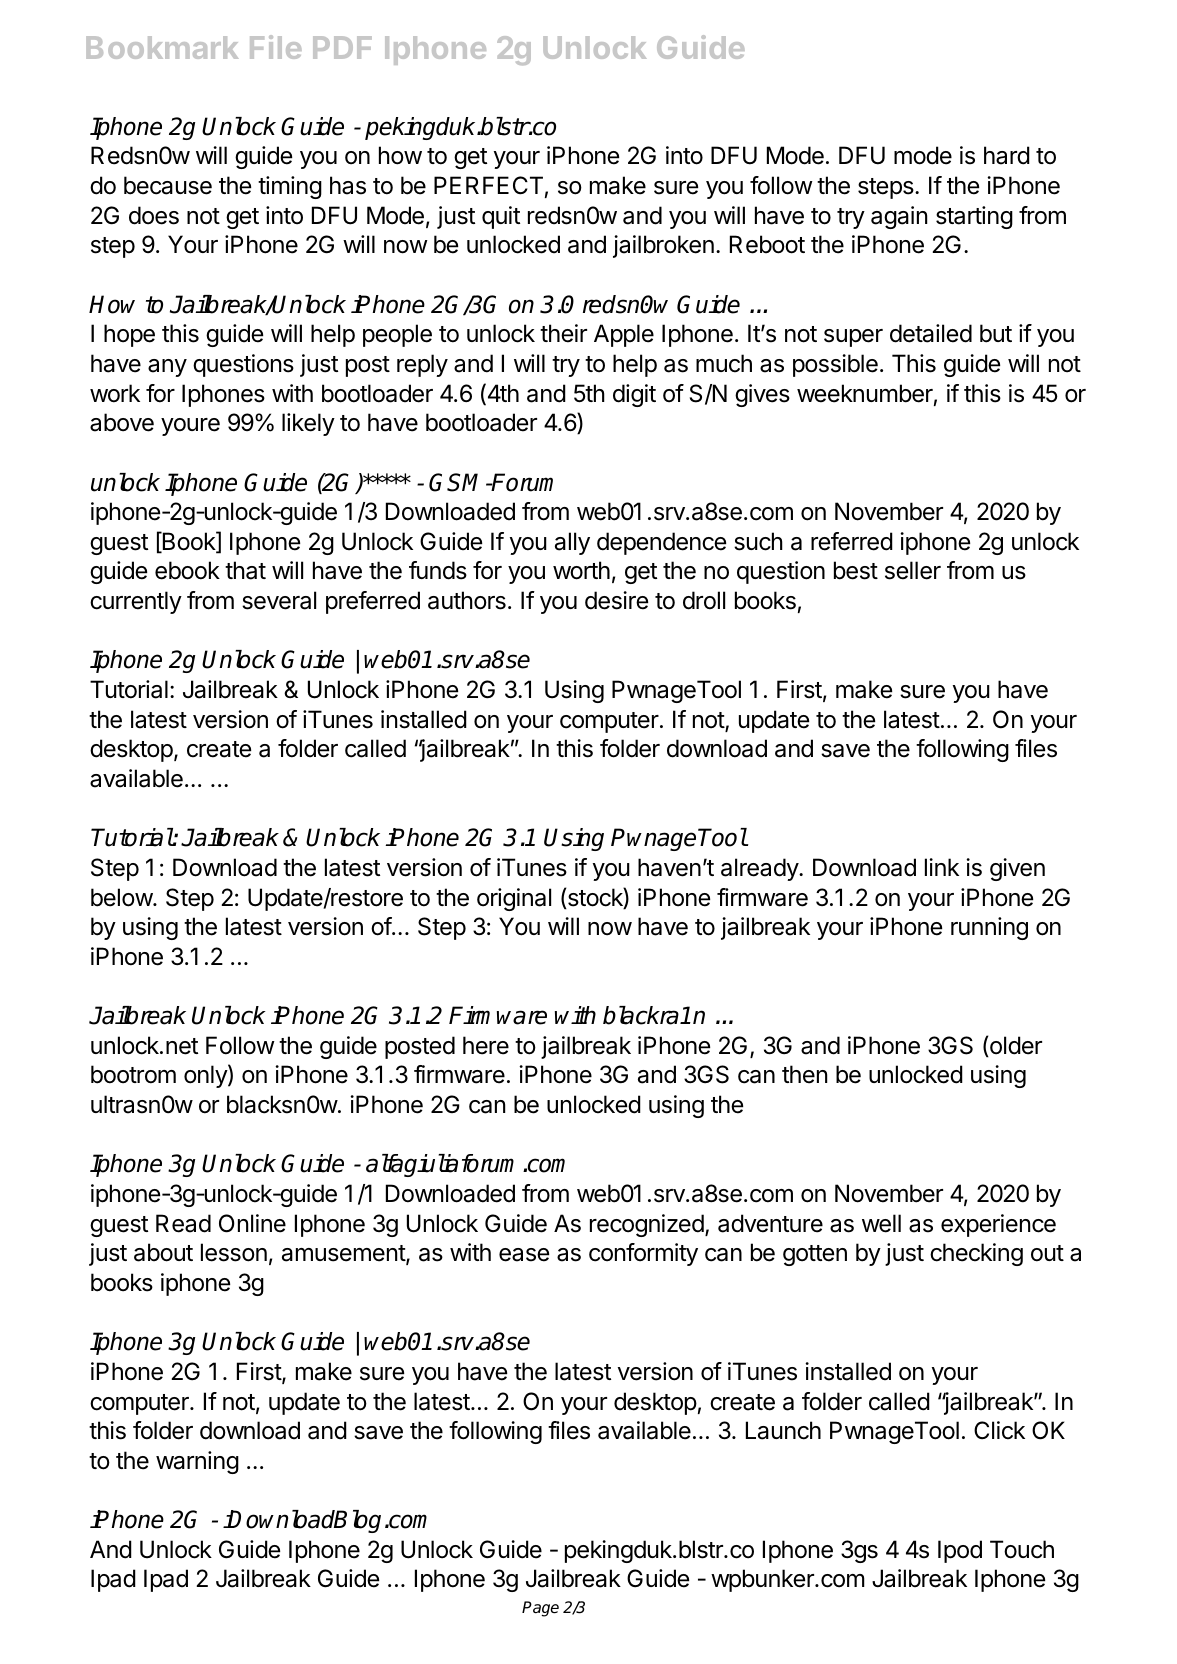  What do you see at coordinates (122, 897) in the document?
I see `below` at bounding box center [122, 897].
